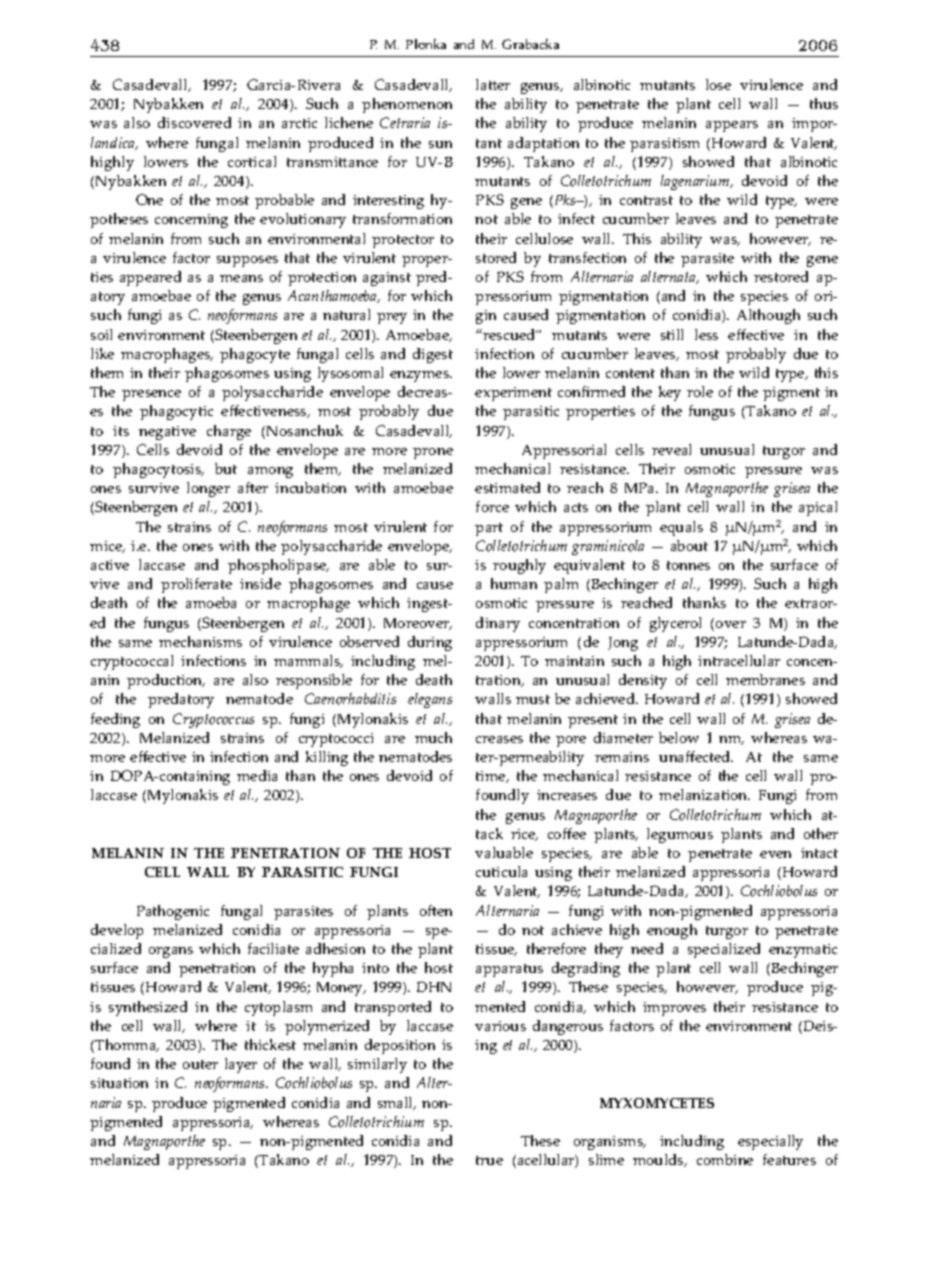 This screenshot has width=952, height=1270. What do you see at coordinates (696, 756) in the screenshot?
I see `unaffected` at bounding box center [696, 756].
